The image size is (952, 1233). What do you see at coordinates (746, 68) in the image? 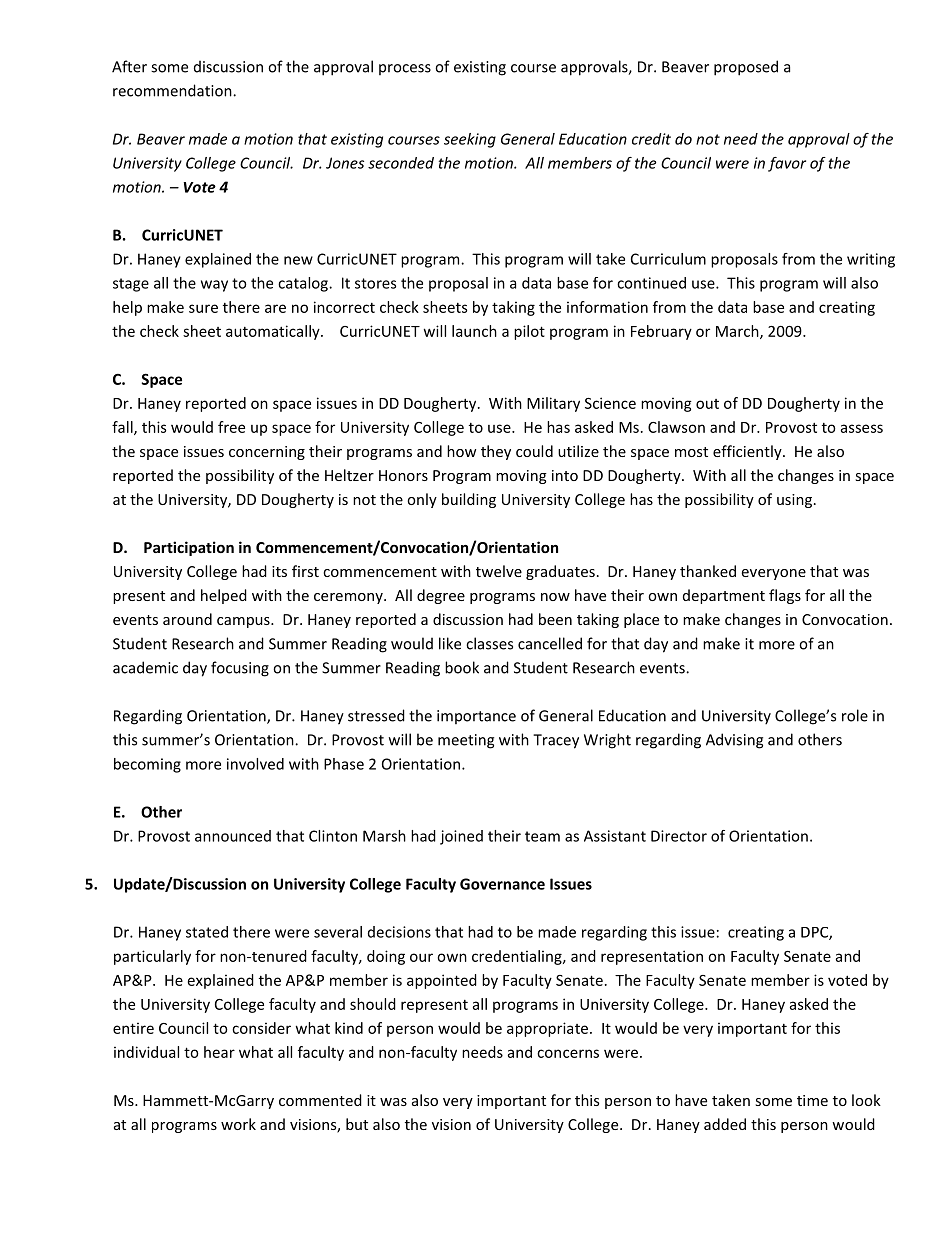
I see `proposed` at bounding box center [746, 68].
